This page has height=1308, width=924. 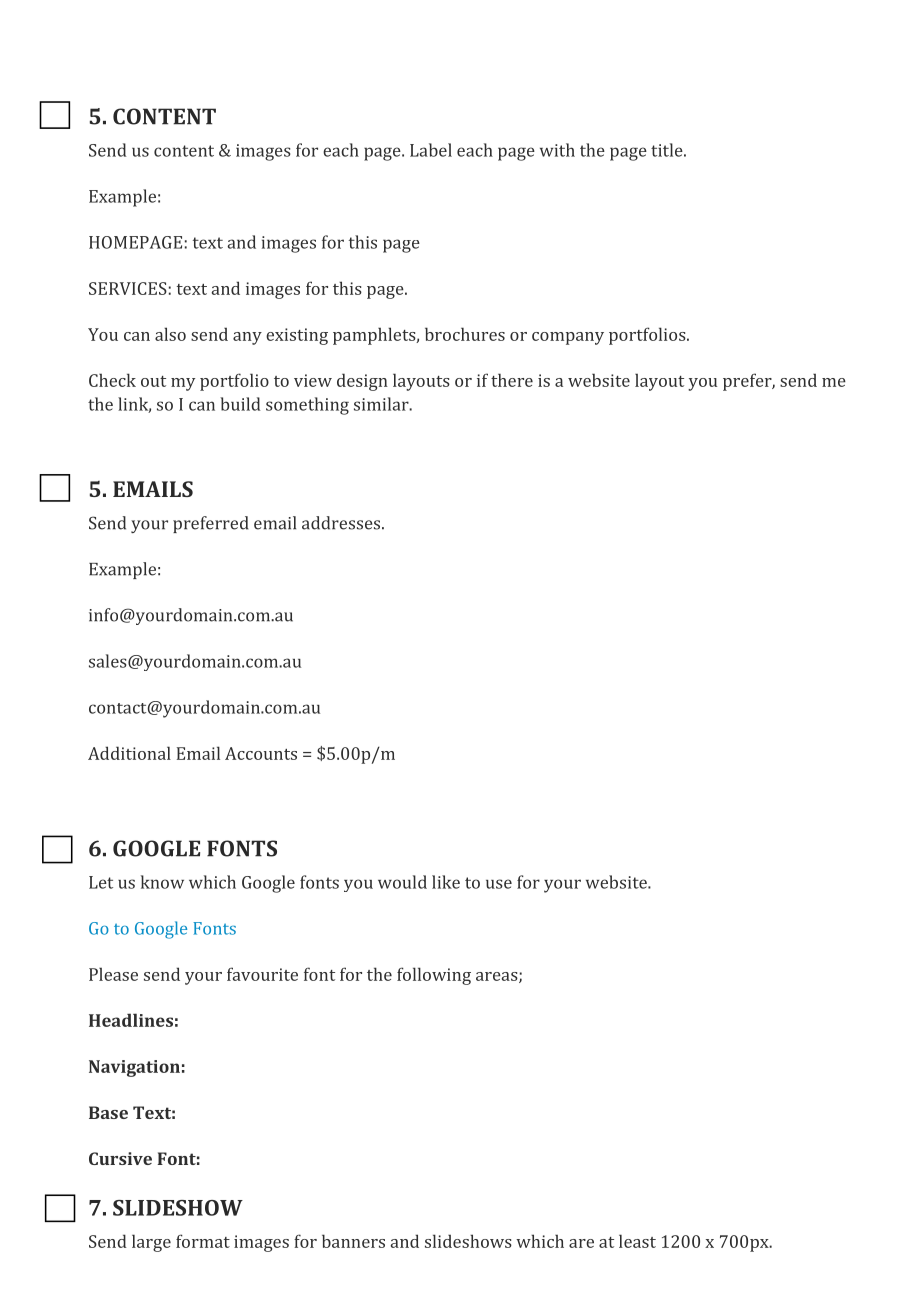 I want to click on format, so click(x=203, y=1241).
